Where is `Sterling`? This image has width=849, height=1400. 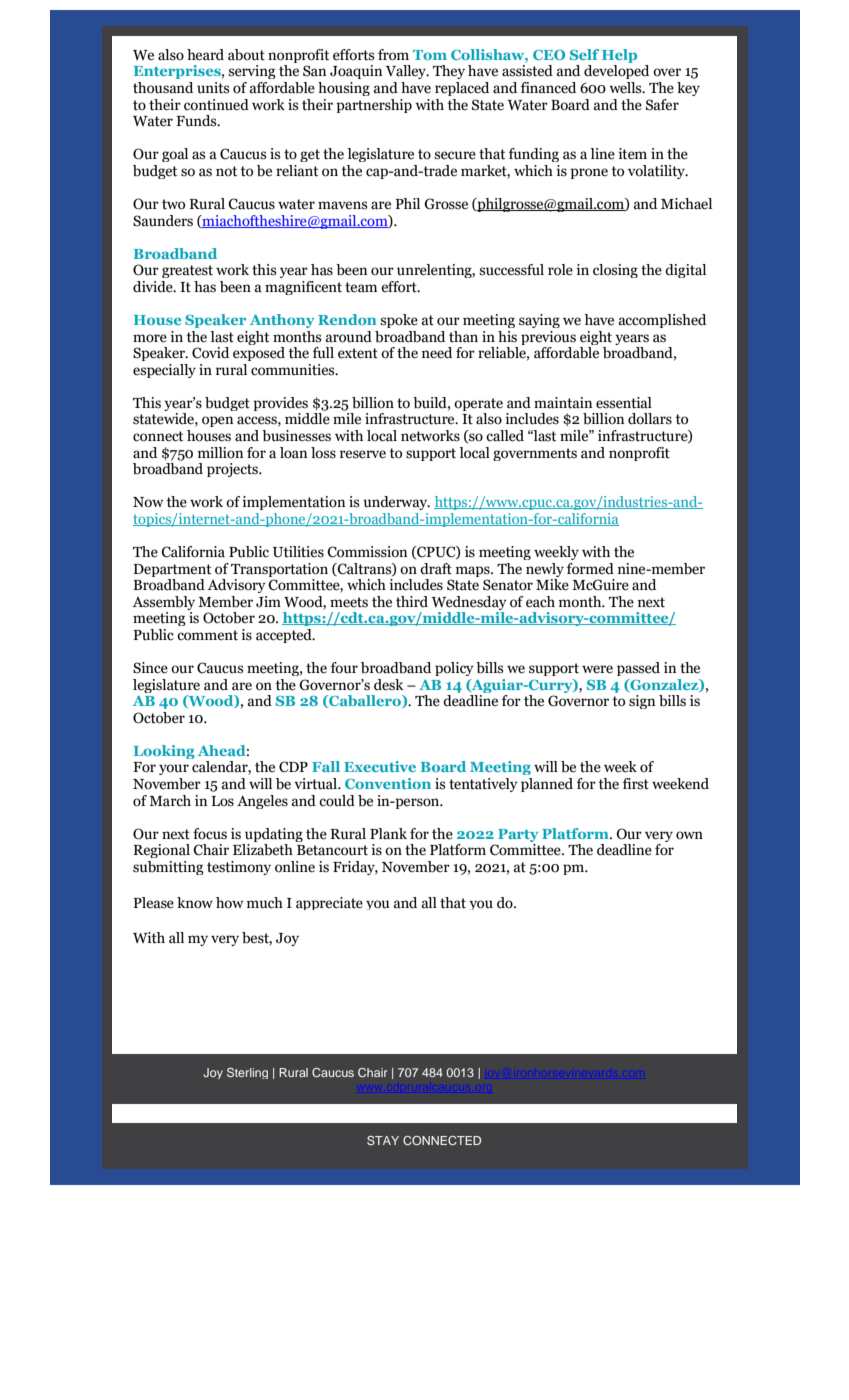
Sterling is located at coordinates (247, 1073).
